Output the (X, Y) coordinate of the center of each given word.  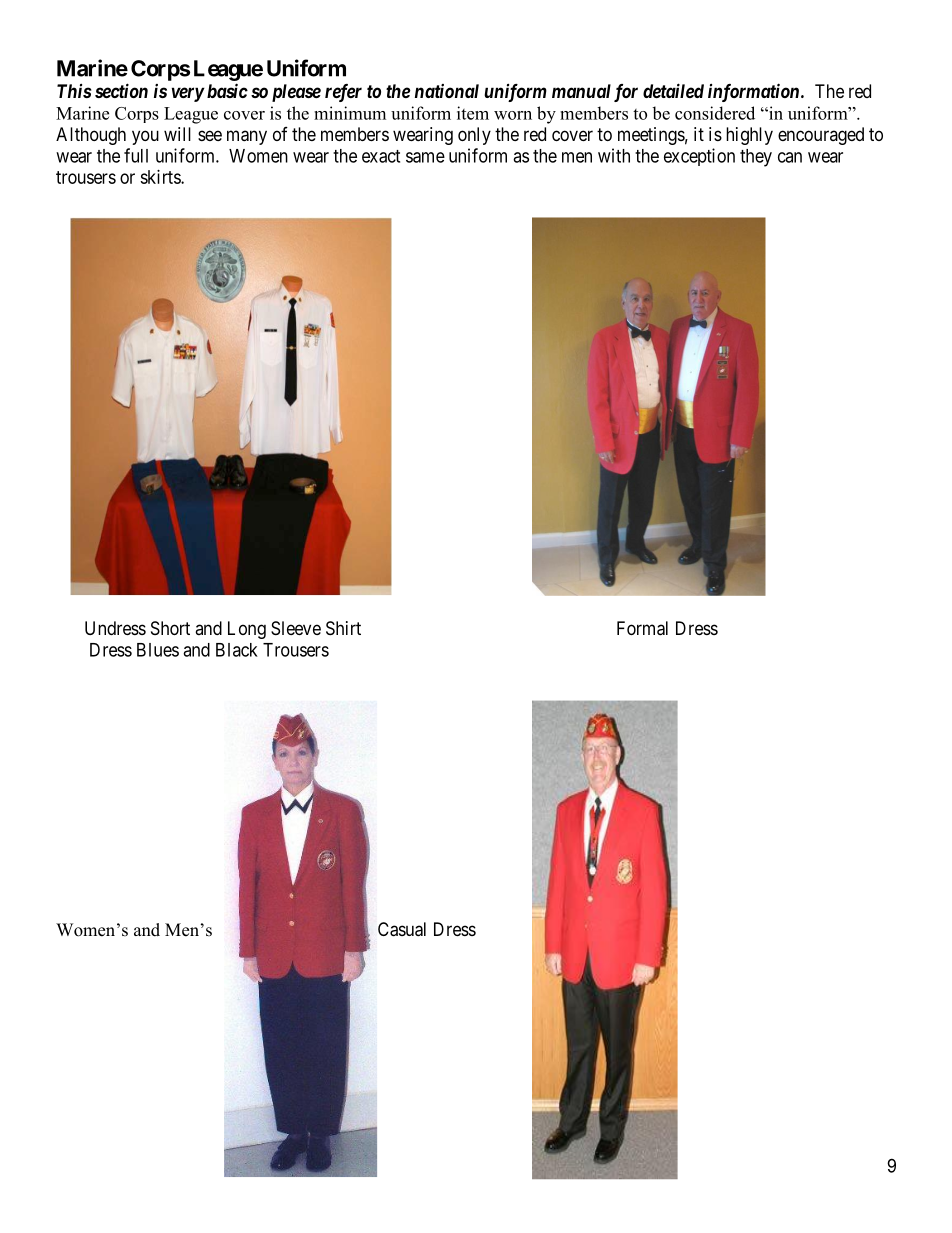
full (136, 155)
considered (715, 113)
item (473, 113)
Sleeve (296, 628)
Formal (642, 628)
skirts (161, 177)
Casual (402, 929)
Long (247, 630)
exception (699, 157)
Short (170, 628)
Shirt (343, 628)
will (177, 134)
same (425, 157)
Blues (158, 650)
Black (237, 650)
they (756, 158)
